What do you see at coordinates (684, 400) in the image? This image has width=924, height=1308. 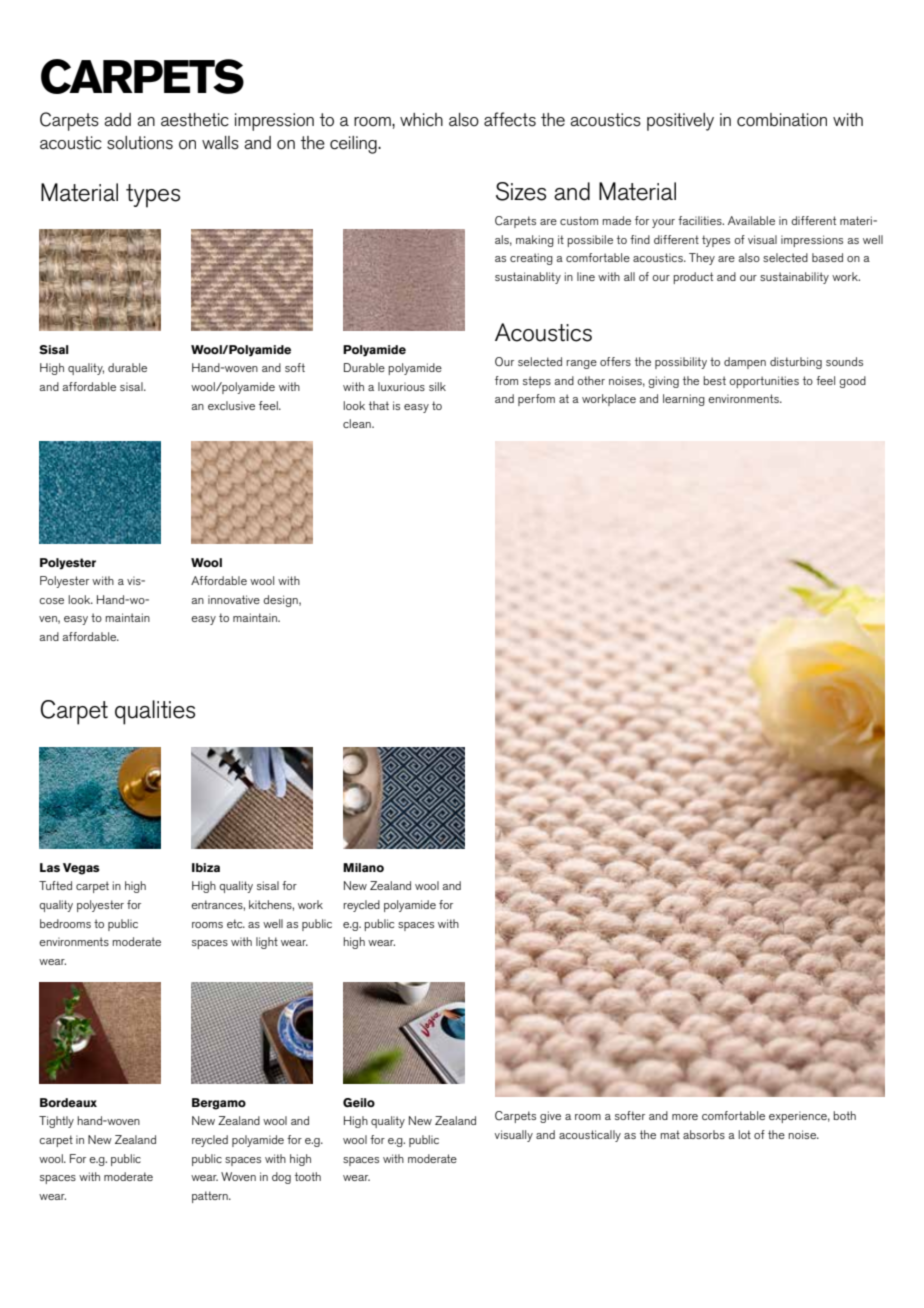 I see `learning` at bounding box center [684, 400].
